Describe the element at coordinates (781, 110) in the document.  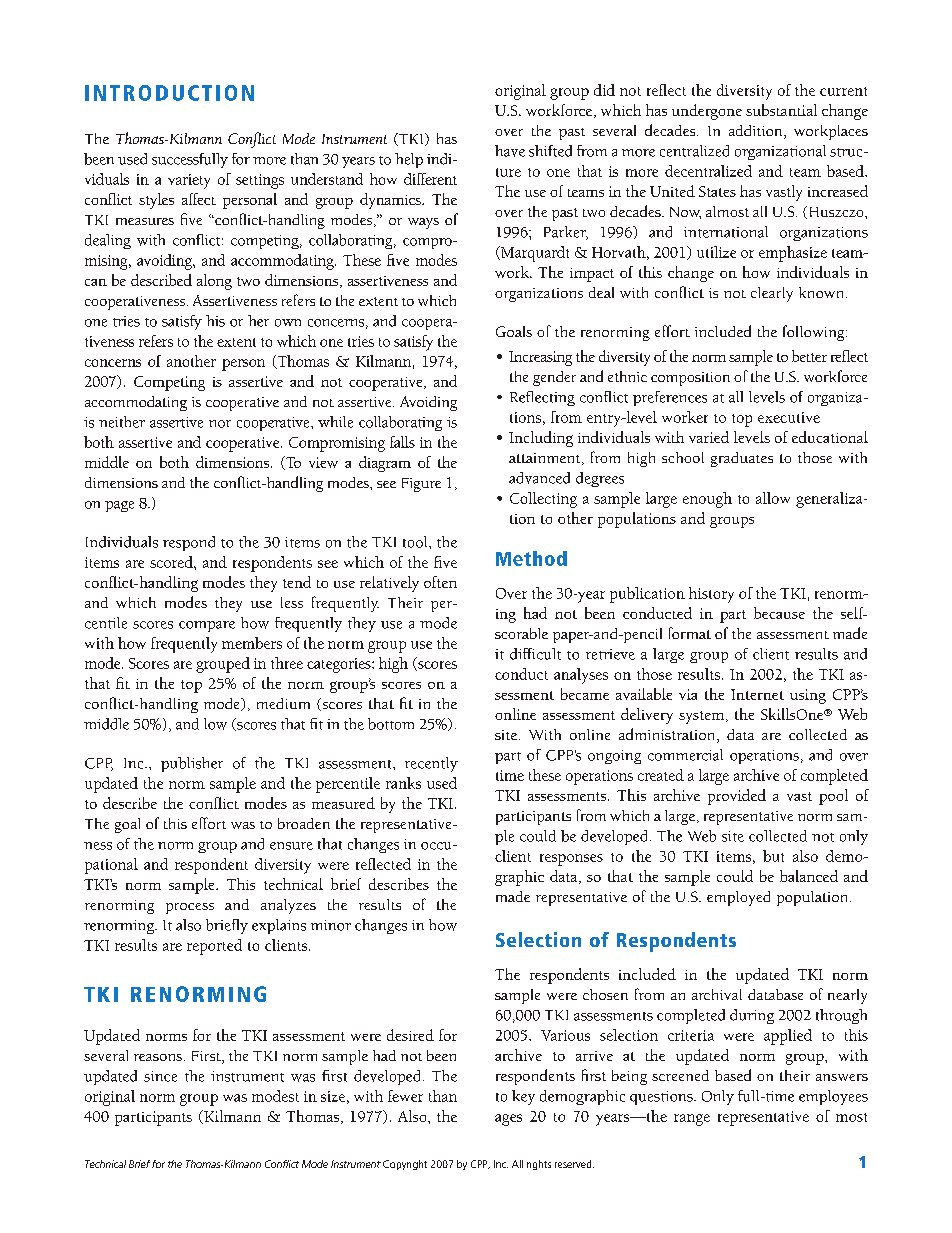
I see `substantial` at that location.
